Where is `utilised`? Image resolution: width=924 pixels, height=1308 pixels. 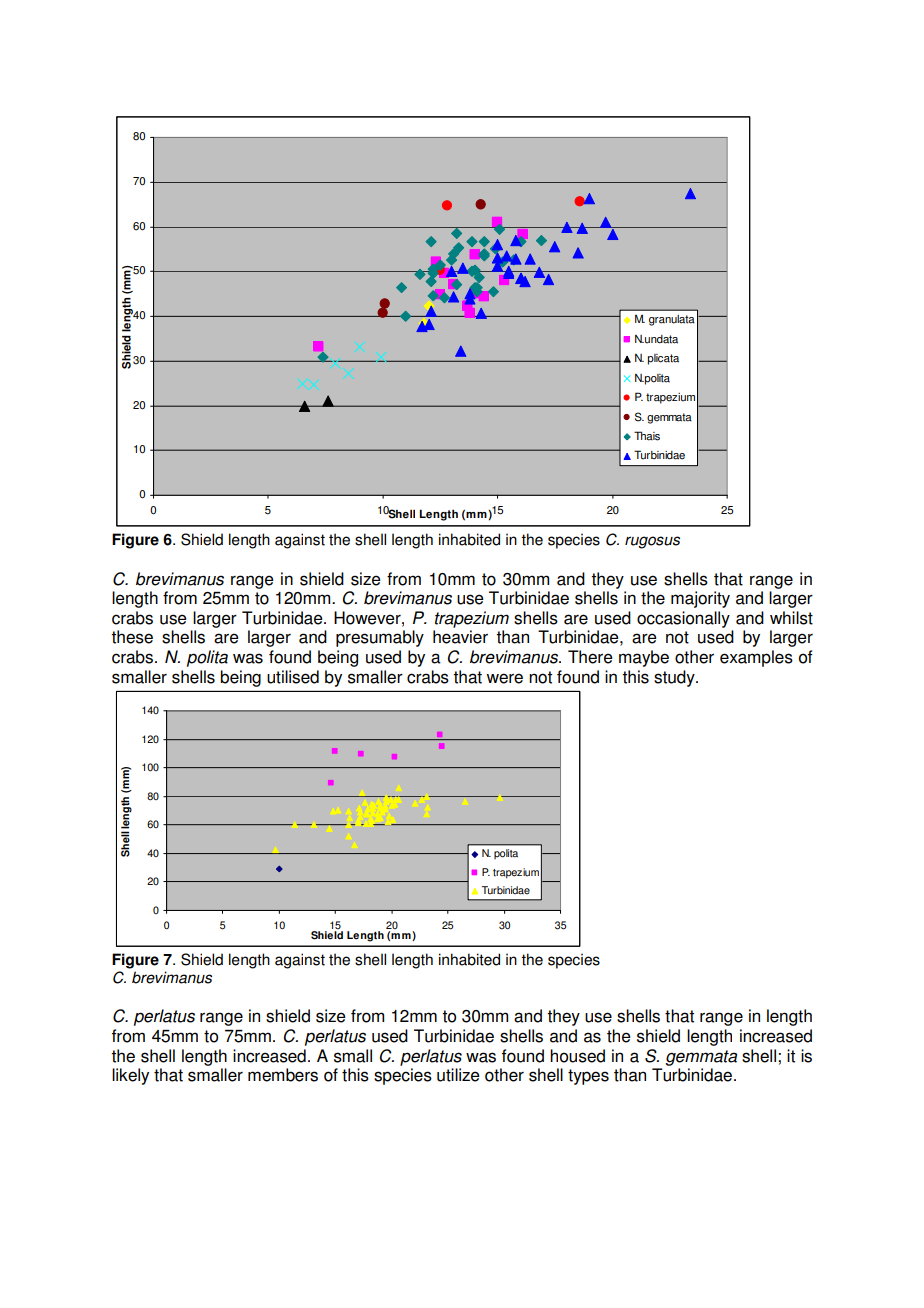
utilised is located at coordinates (293, 677).
